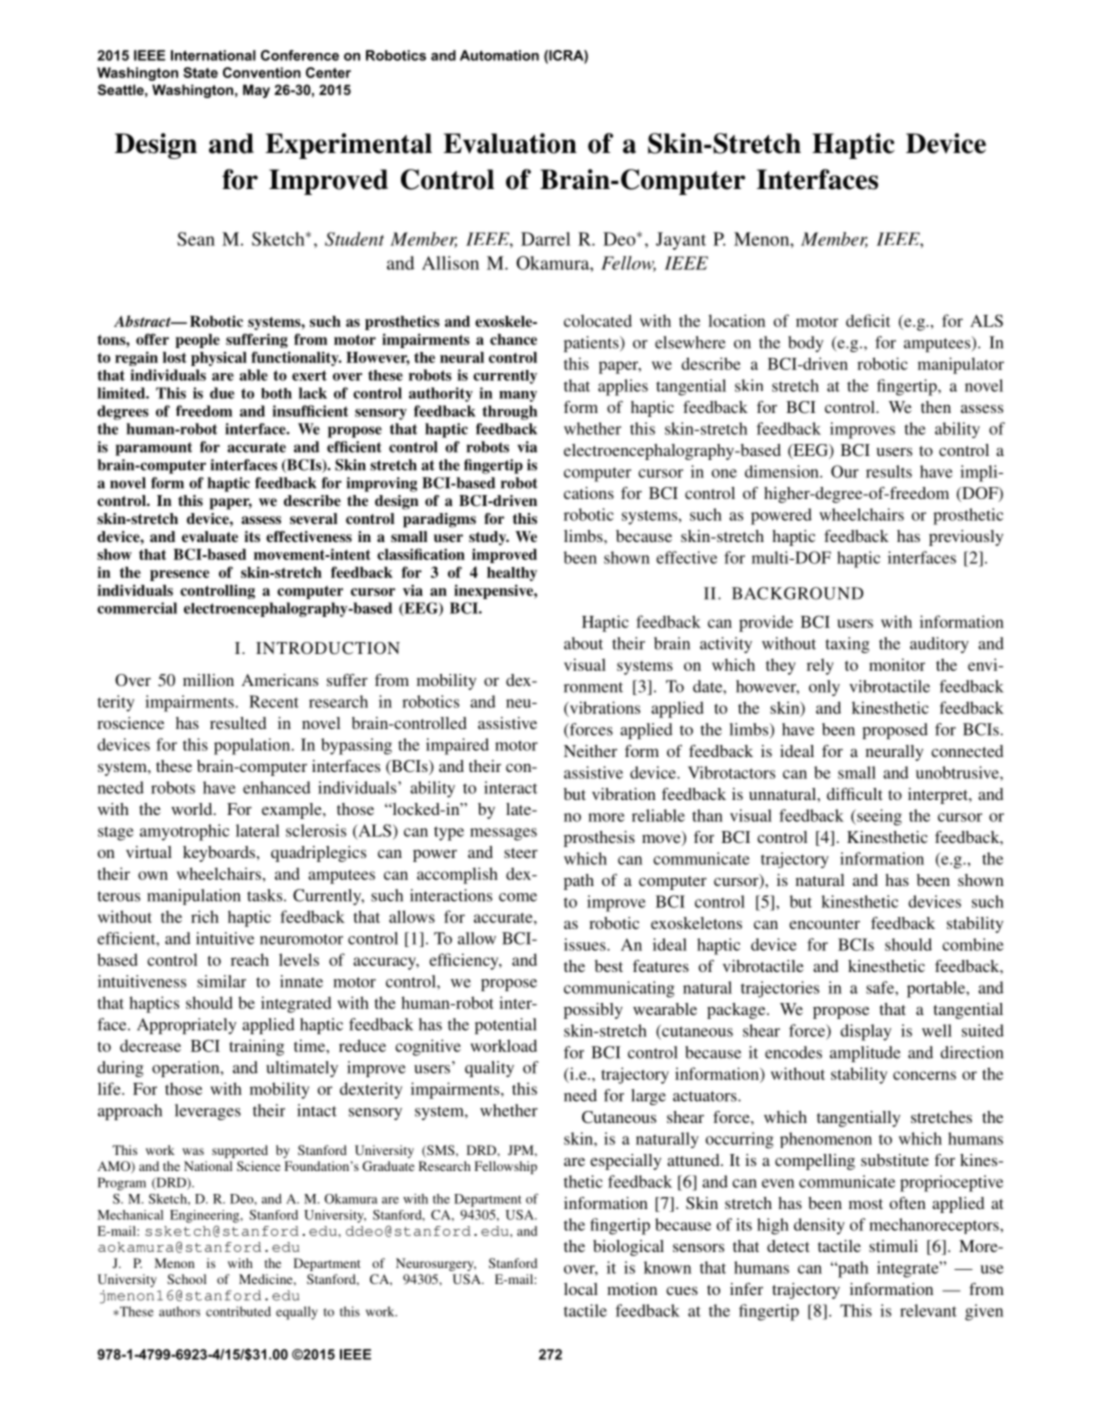 This image has width=1101, height=1425. I want to click on display, so click(865, 1032).
